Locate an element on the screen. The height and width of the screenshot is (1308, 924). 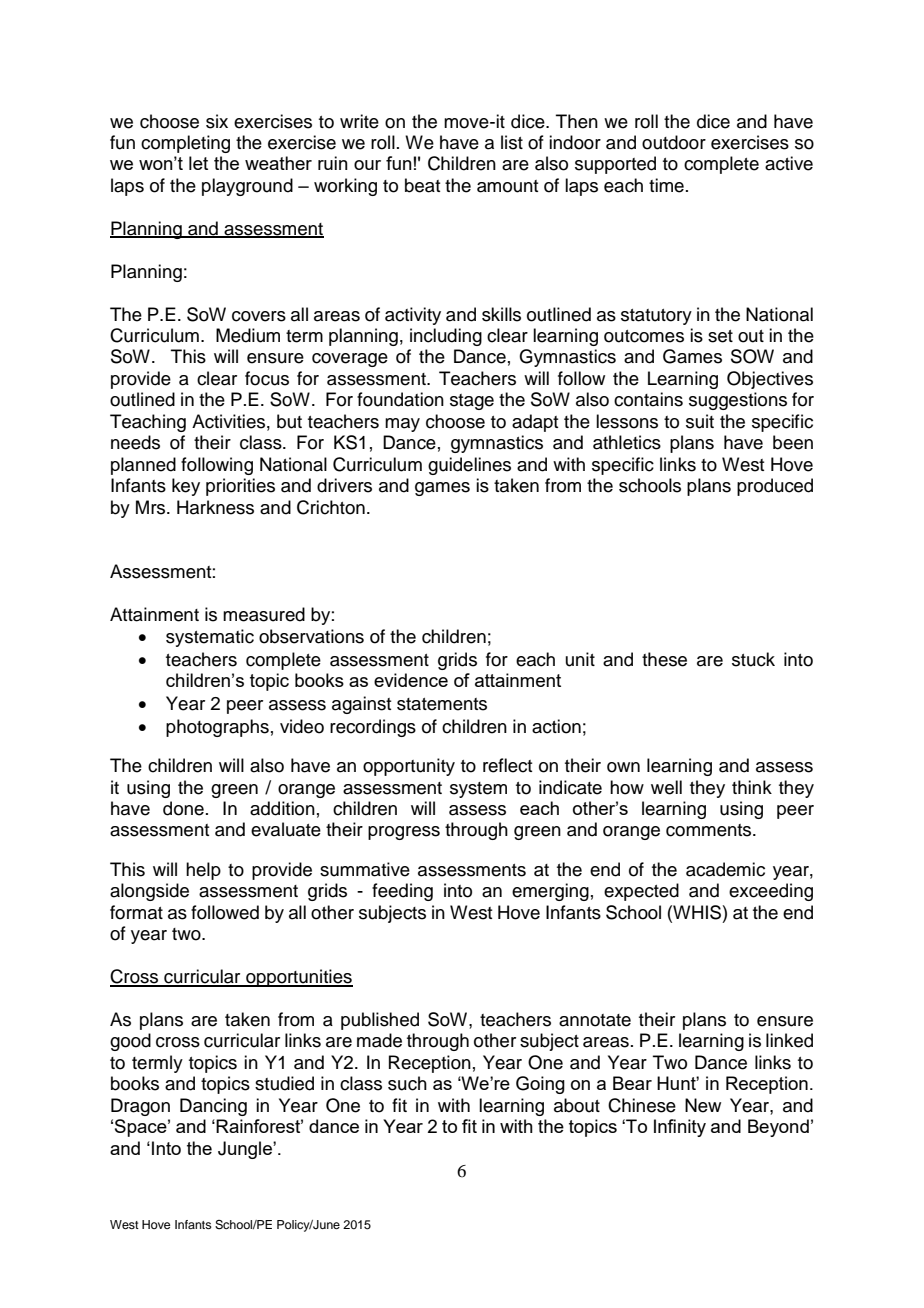
stuck is located at coordinates (753, 659).
